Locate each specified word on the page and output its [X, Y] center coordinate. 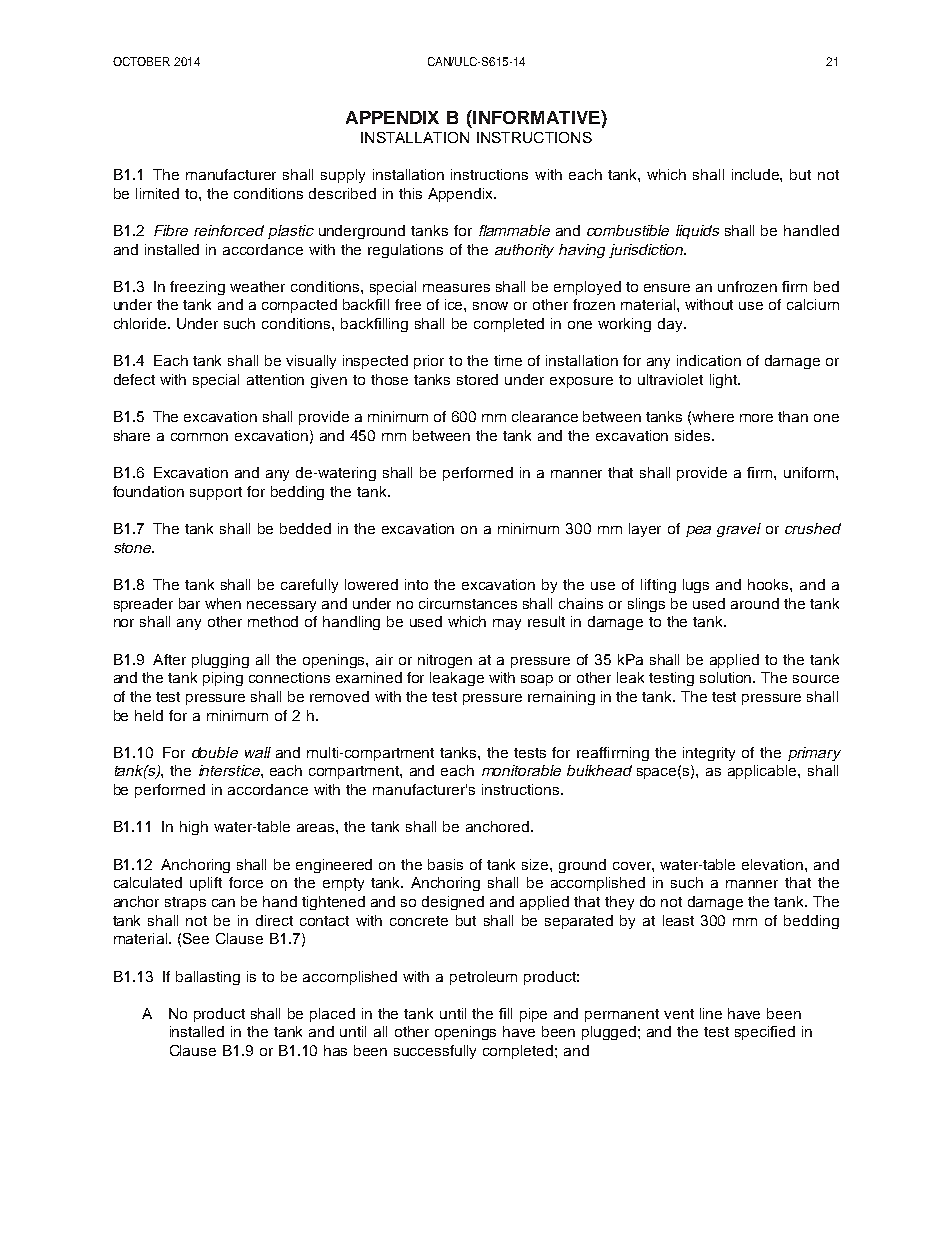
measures [456, 288]
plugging [220, 661]
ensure [667, 288]
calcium [813, 304]
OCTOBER [141, 61]
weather [257, 286]
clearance [545, 416]
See [196, 938]
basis [445, 864]
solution [727, 677]
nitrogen [445, 661]
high [194, 828]
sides [694, 435]
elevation [774, 864]
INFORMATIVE [536, 117]
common [199, 437]
